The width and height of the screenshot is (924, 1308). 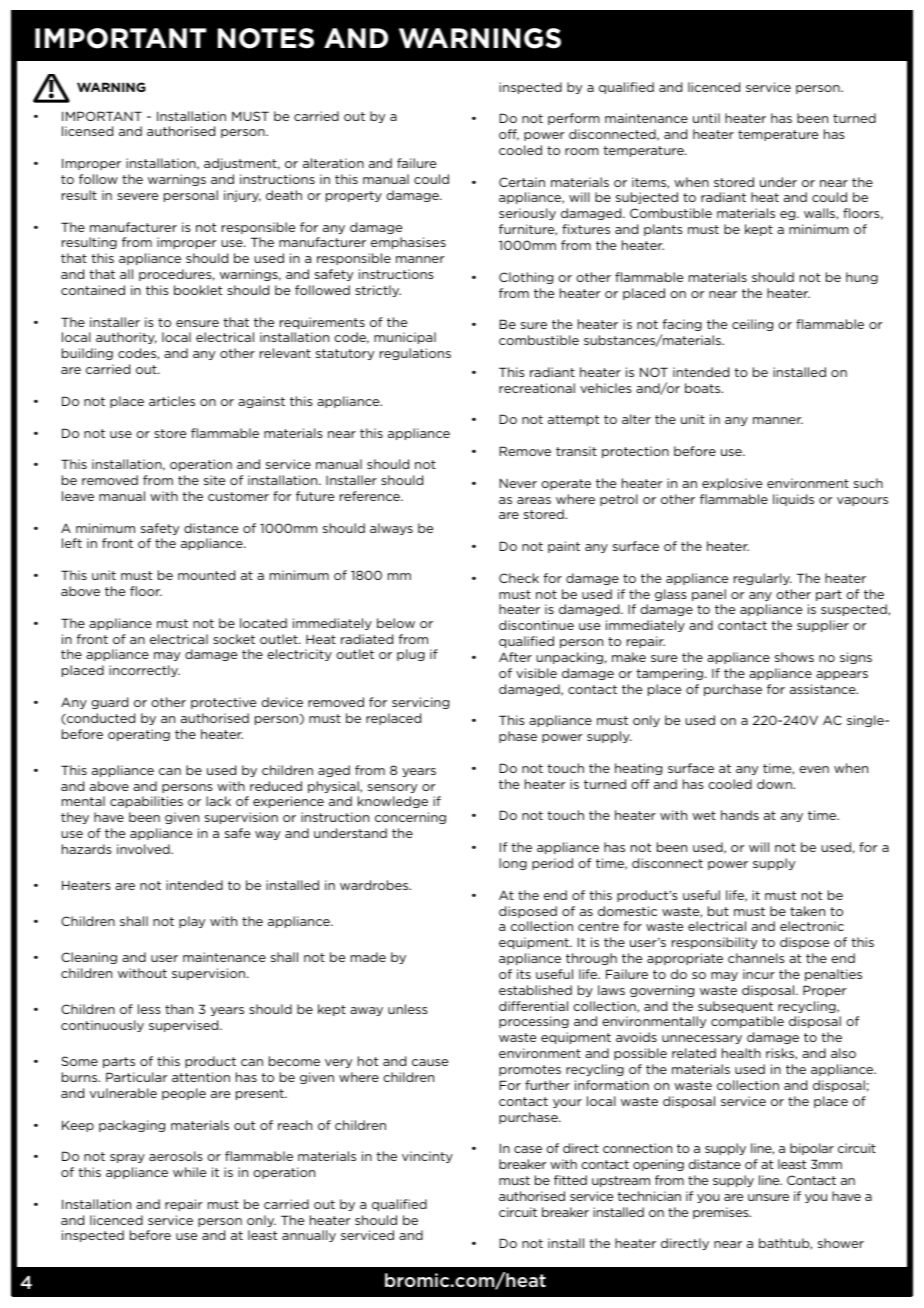 What do you see at coordinates (192, 922) in the screenshot?
I see `play` at bounding box center [192, 922].
